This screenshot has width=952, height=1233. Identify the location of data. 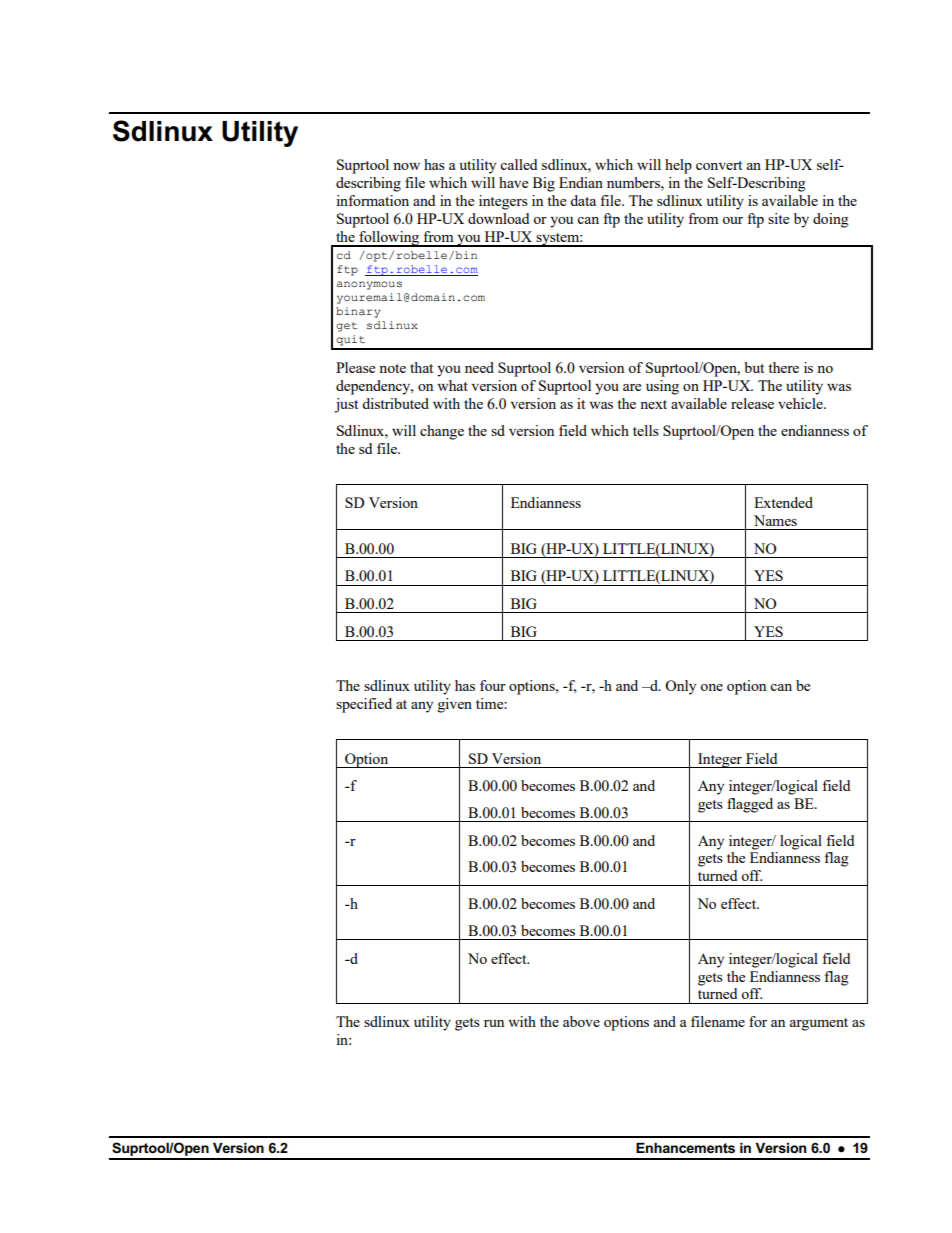
(583, 200).
